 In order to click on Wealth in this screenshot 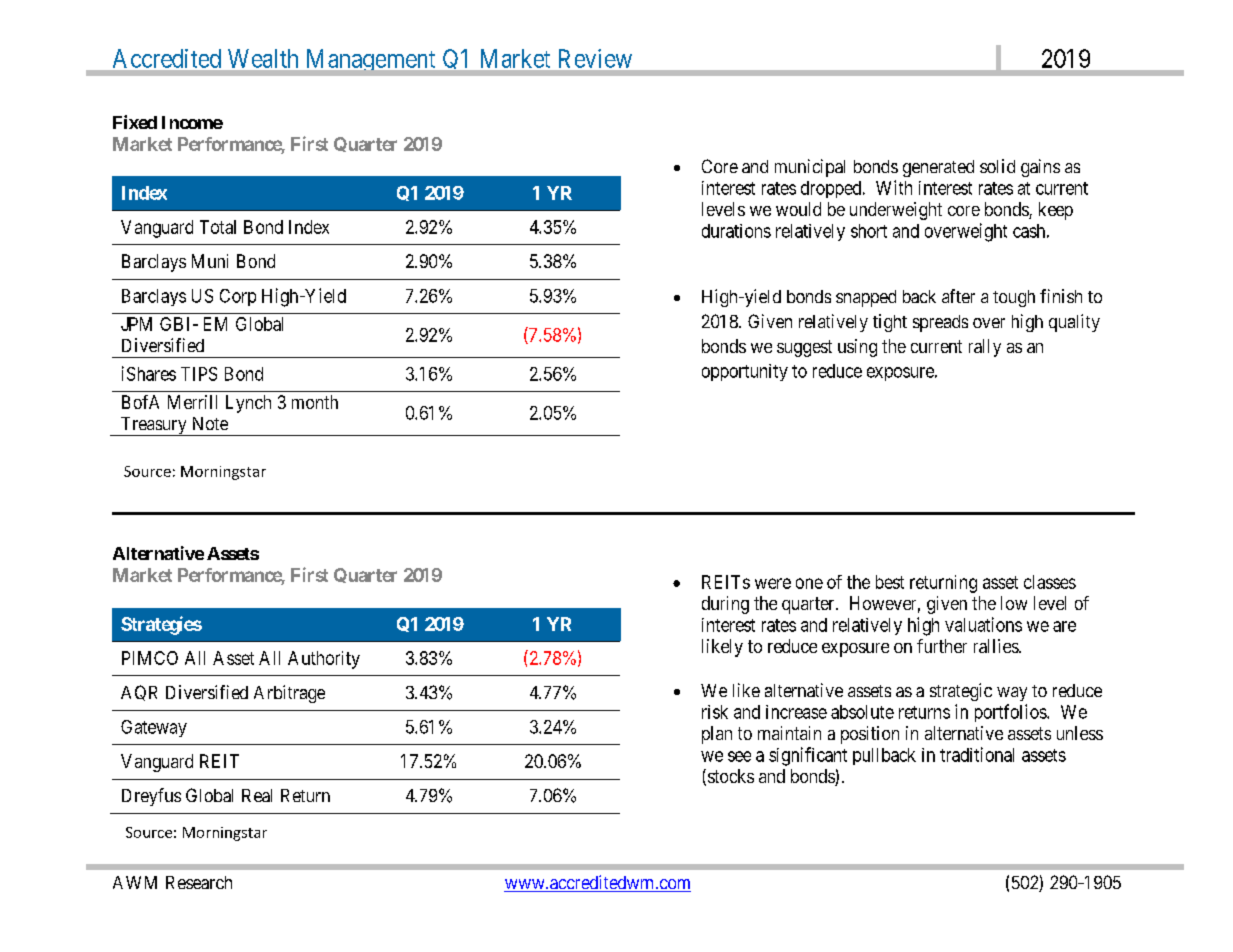, I will do `click(263, 58)`.
